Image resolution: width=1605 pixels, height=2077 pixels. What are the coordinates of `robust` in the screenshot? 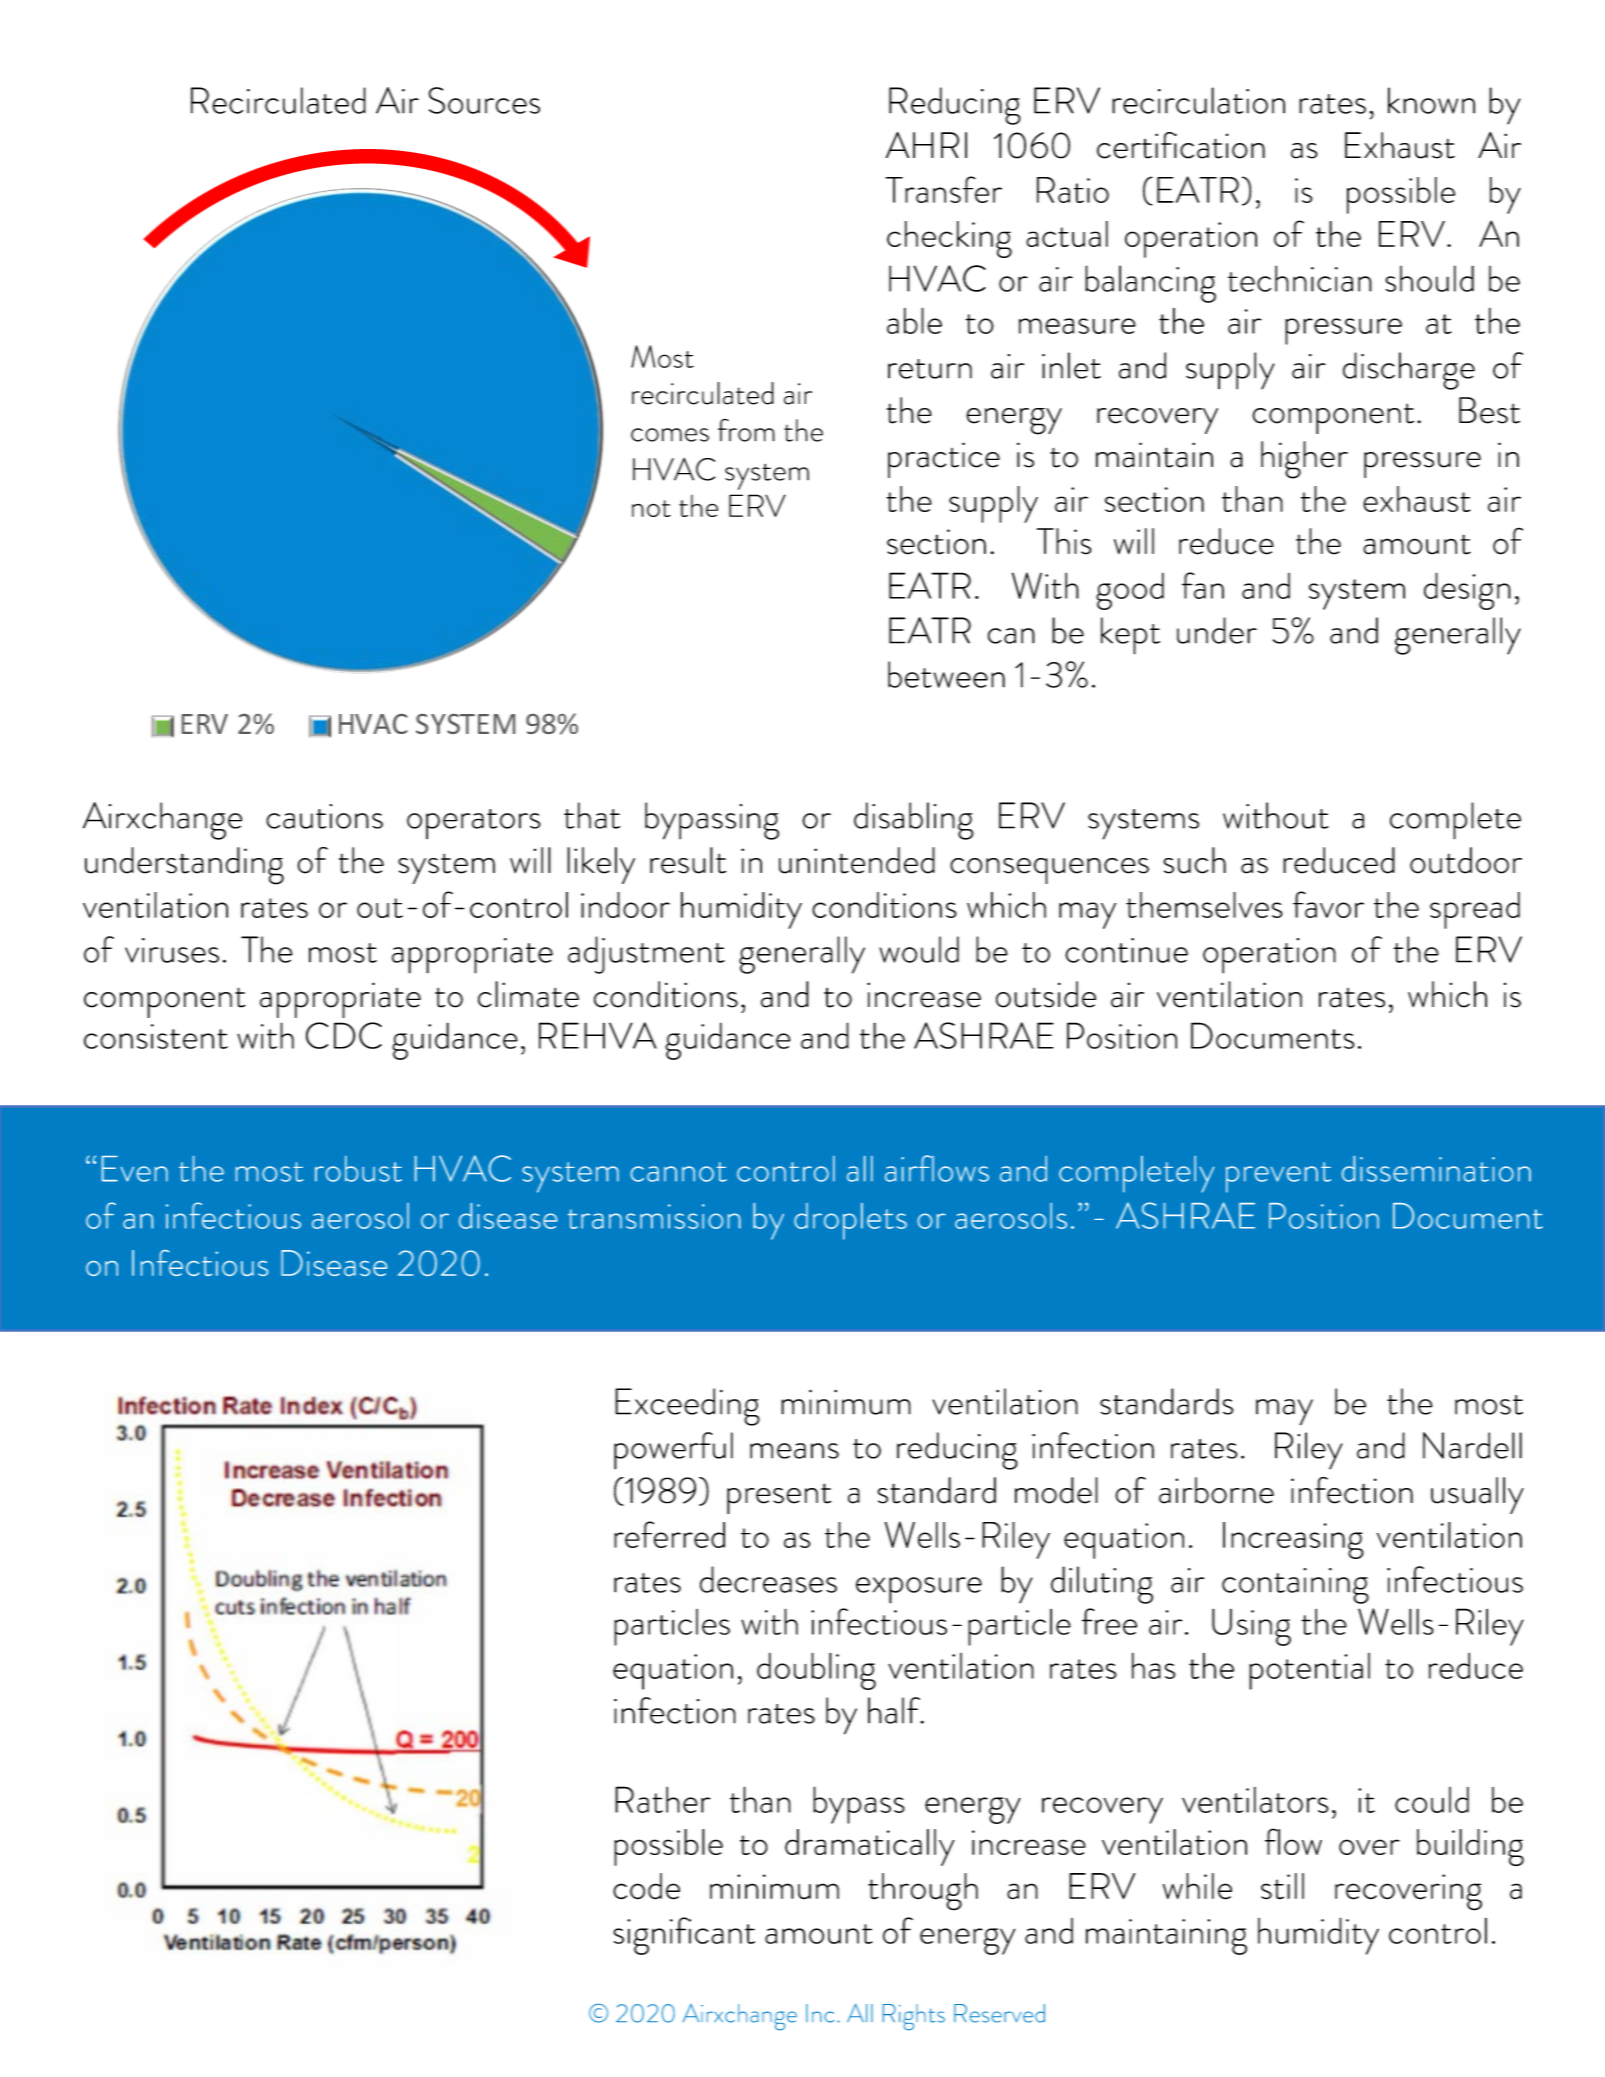 It's located at (358, 1169).
